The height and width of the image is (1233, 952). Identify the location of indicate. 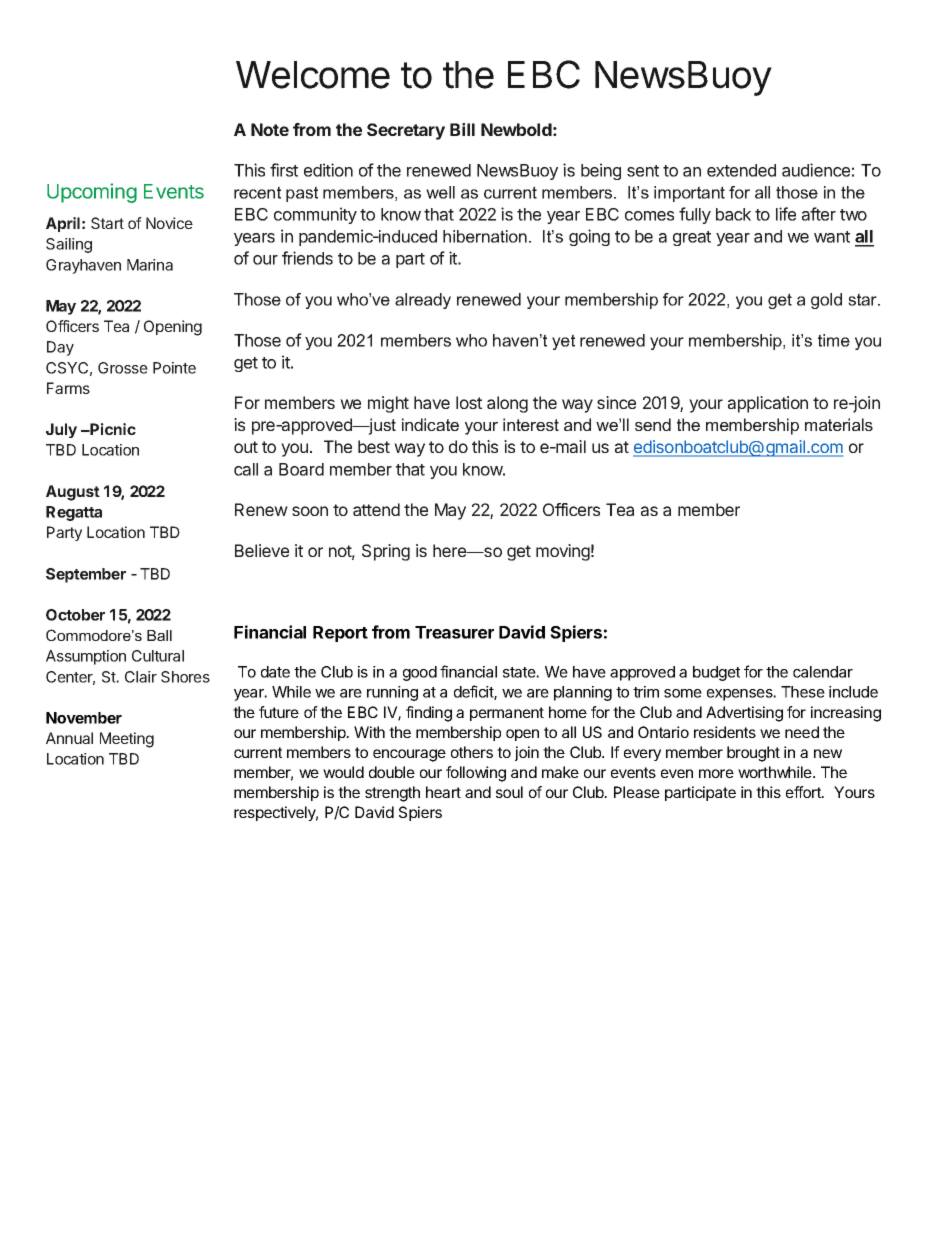
(430, 424).
